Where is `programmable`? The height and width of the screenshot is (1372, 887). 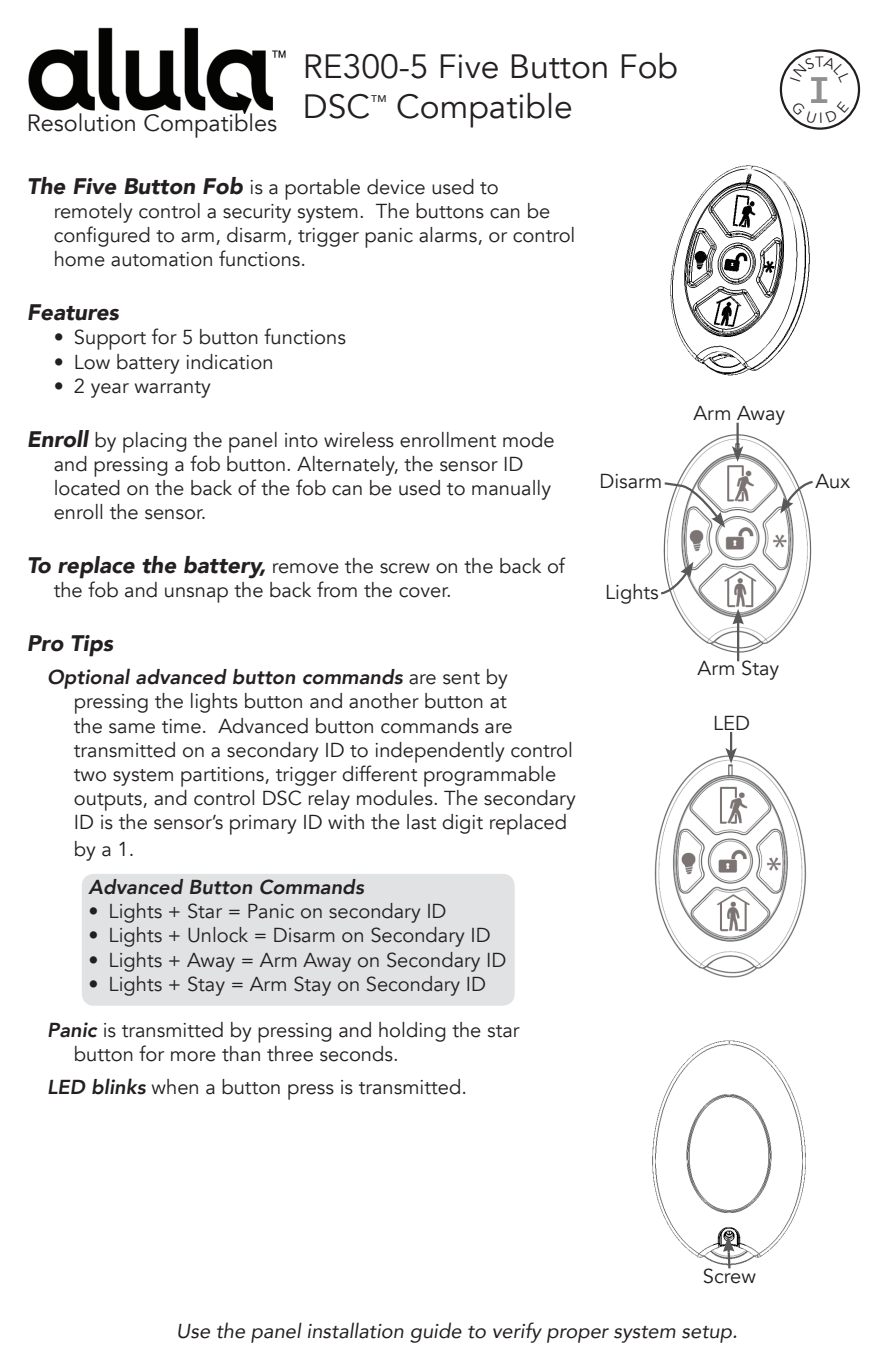 programmable is located at coordinates (490, 776).
